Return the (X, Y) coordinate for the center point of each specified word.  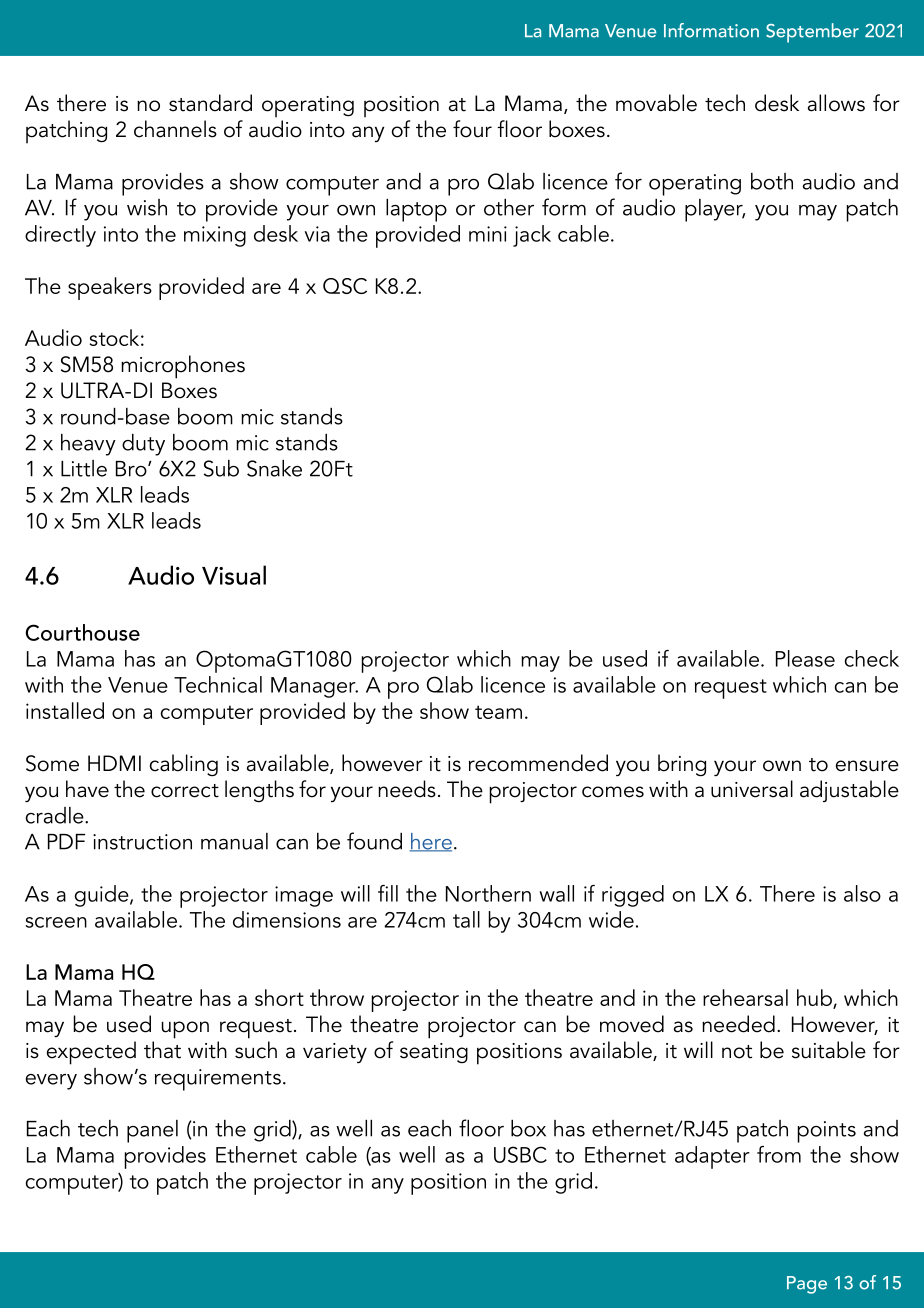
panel (152, 1131)
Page (807, 1285)
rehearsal (745, 997)
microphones (183, 367)
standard (210, 103)
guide (103, 896)
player (715, 210)
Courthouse (82, 632)
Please (805, 658)
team (498, 712)
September (812, 33)
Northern (488, 893)
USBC (520, 1154)
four (472, 129)
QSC (345, 286)
